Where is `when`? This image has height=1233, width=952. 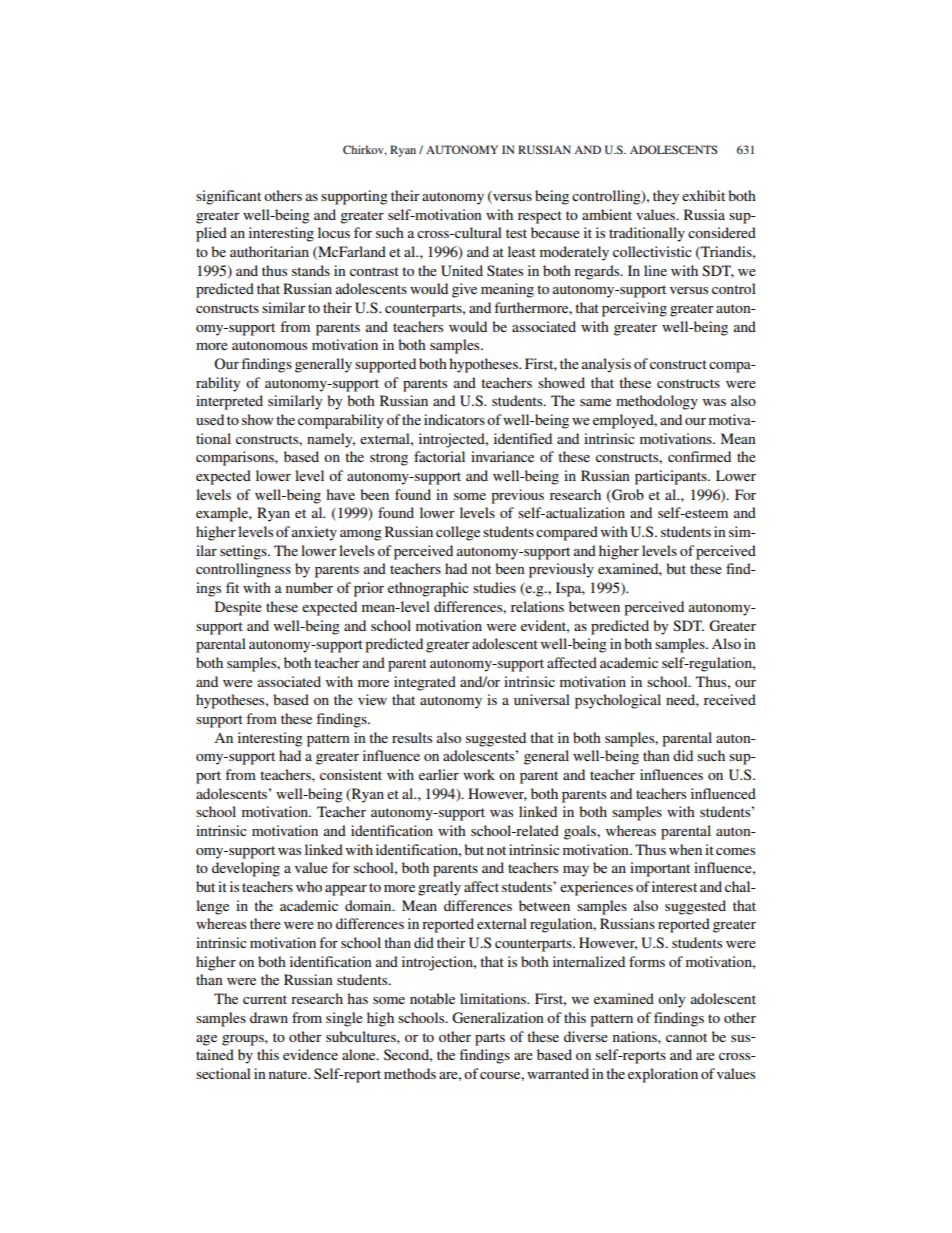
when is located at coordinates (685, 849).
